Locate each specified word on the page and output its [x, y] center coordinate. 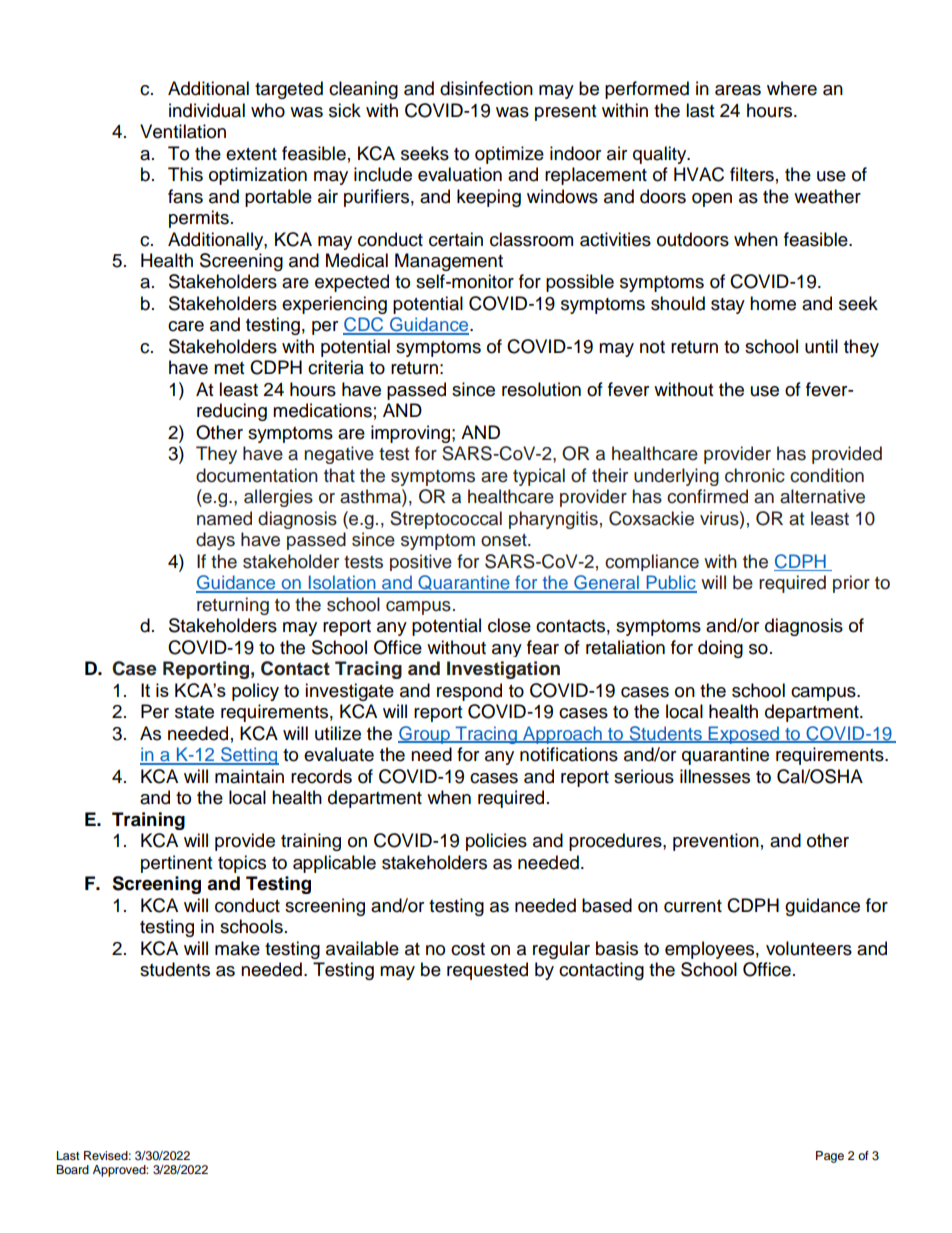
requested [487, 971]
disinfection [486, 88]
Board [72, 1169]
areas [738, 90]
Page [830, 1157]
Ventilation [183, 131]
